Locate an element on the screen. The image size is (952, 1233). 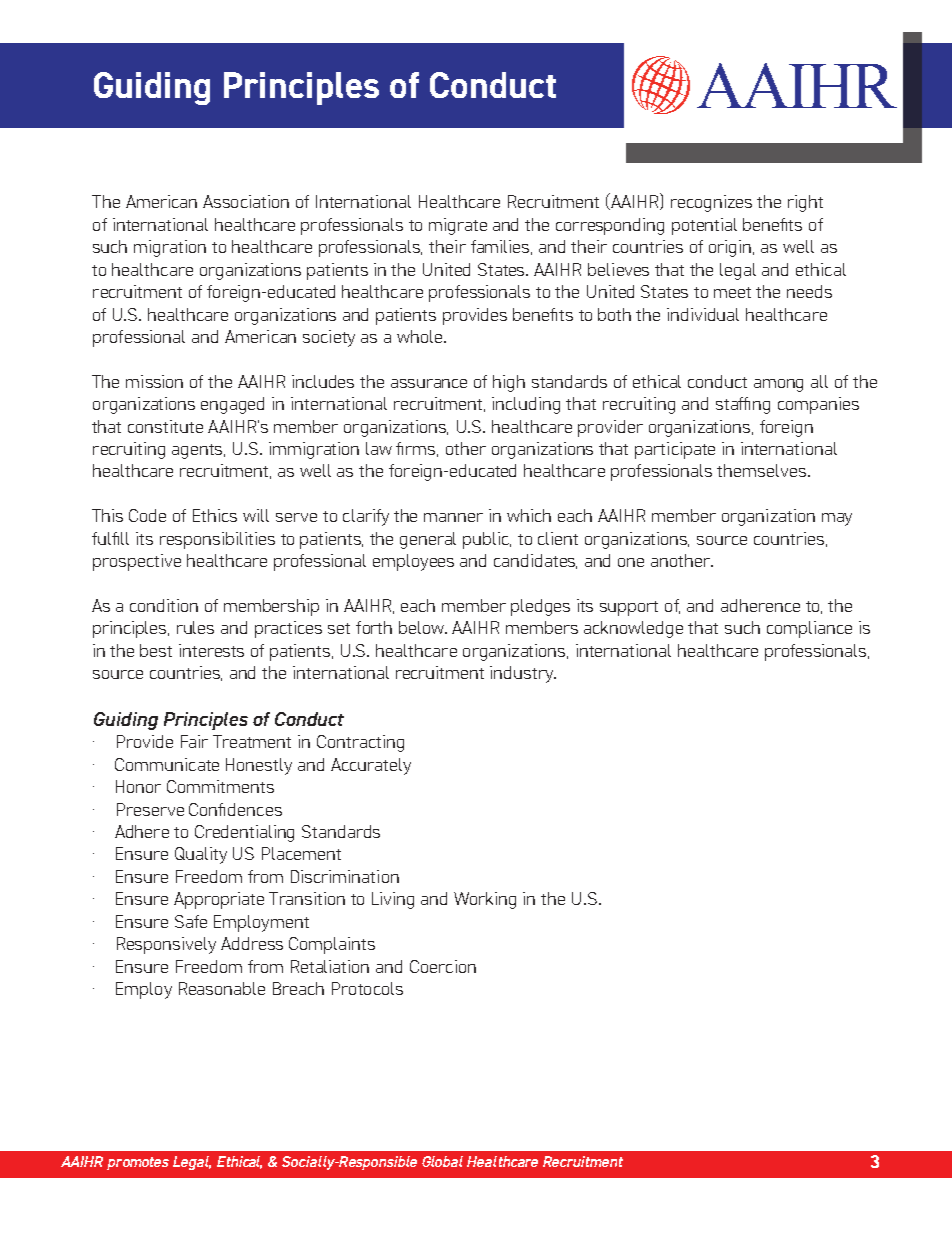
Global is located at coordinates (442, 1161).
